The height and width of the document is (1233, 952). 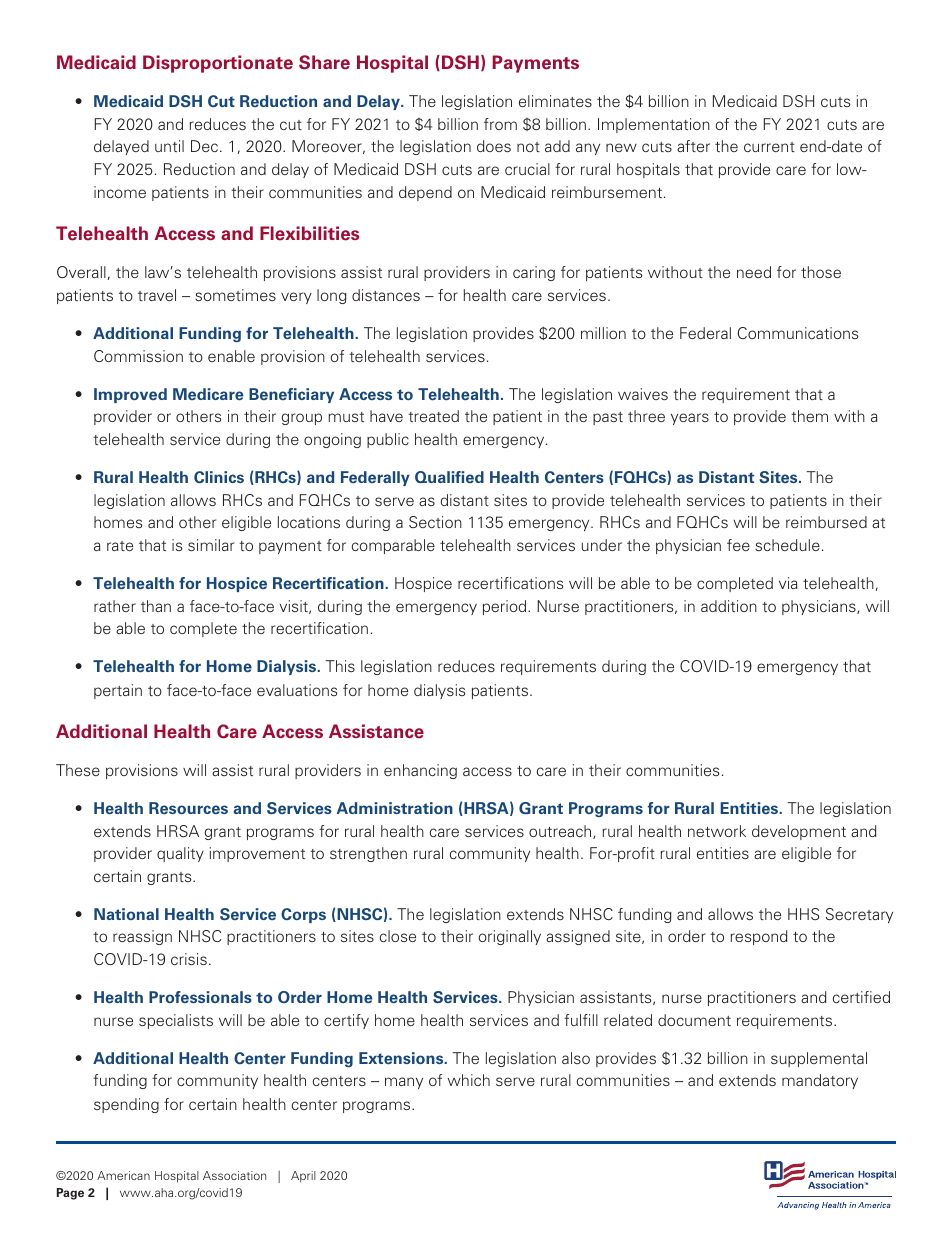 What do you see at coordinates (468, 1080) in the document?
I see `which` at bounding box center [468, 1080].
